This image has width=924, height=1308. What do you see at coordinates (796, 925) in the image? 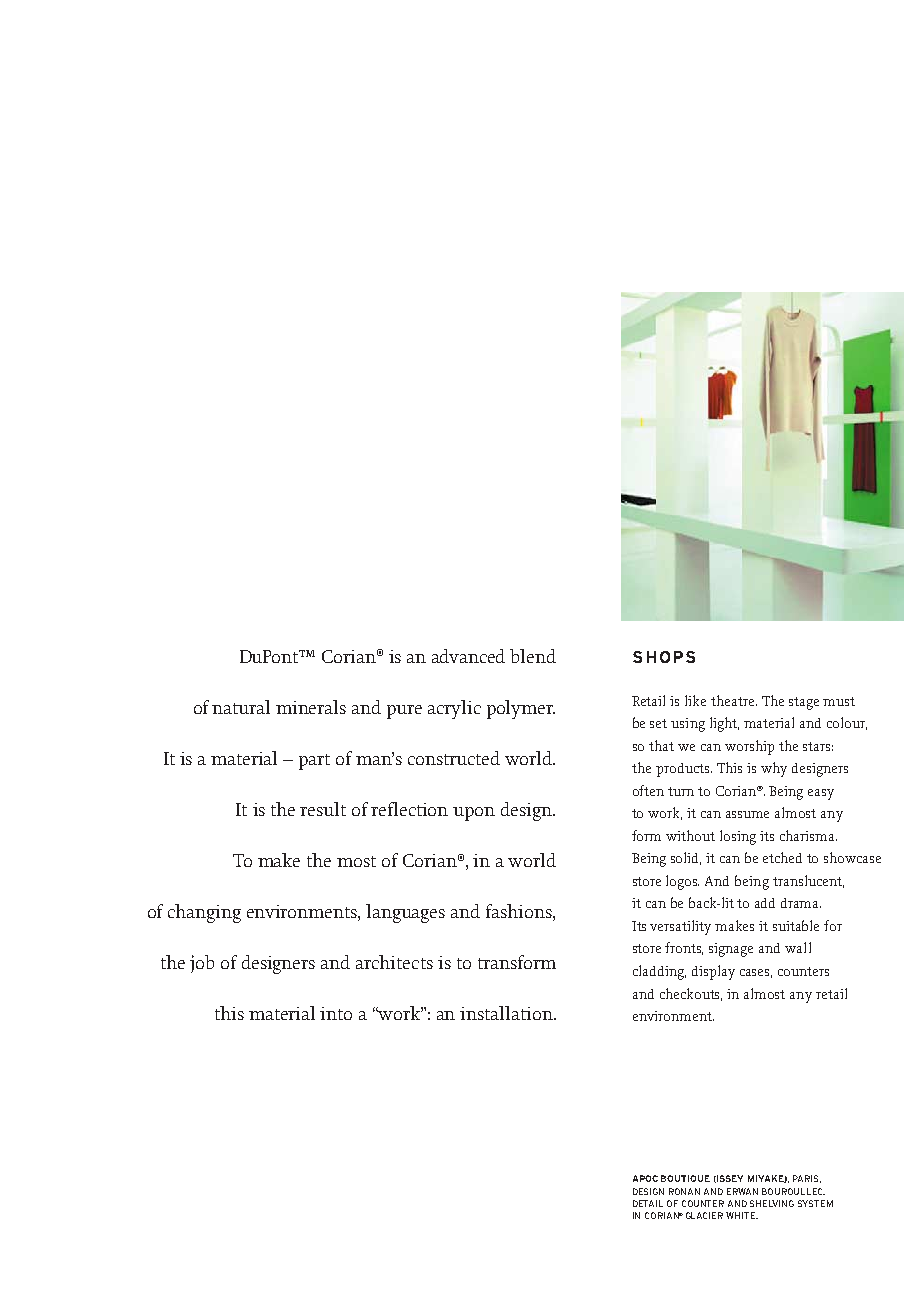
I see `suitable` at bounding box center [796, 925].
